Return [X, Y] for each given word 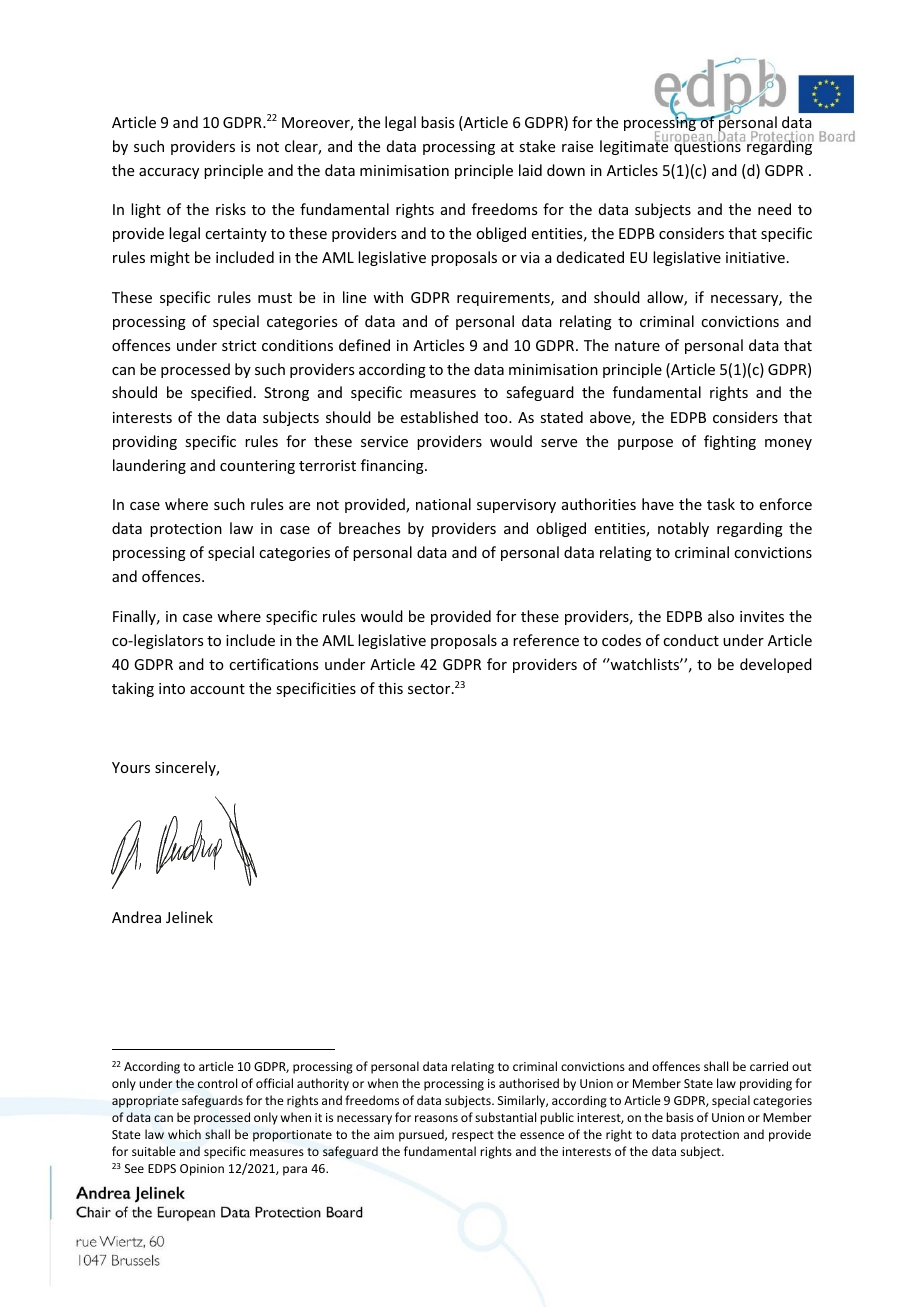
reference [546, 640]
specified [221, 393]
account [217, 689]
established [439, 417]
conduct [691, 640]
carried [769, 1066]
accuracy [169, 173]
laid [530, 170]
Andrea [136, 917]
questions [708, 147]
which [184, 1134]
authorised [529, 1083]
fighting [730, 442]
